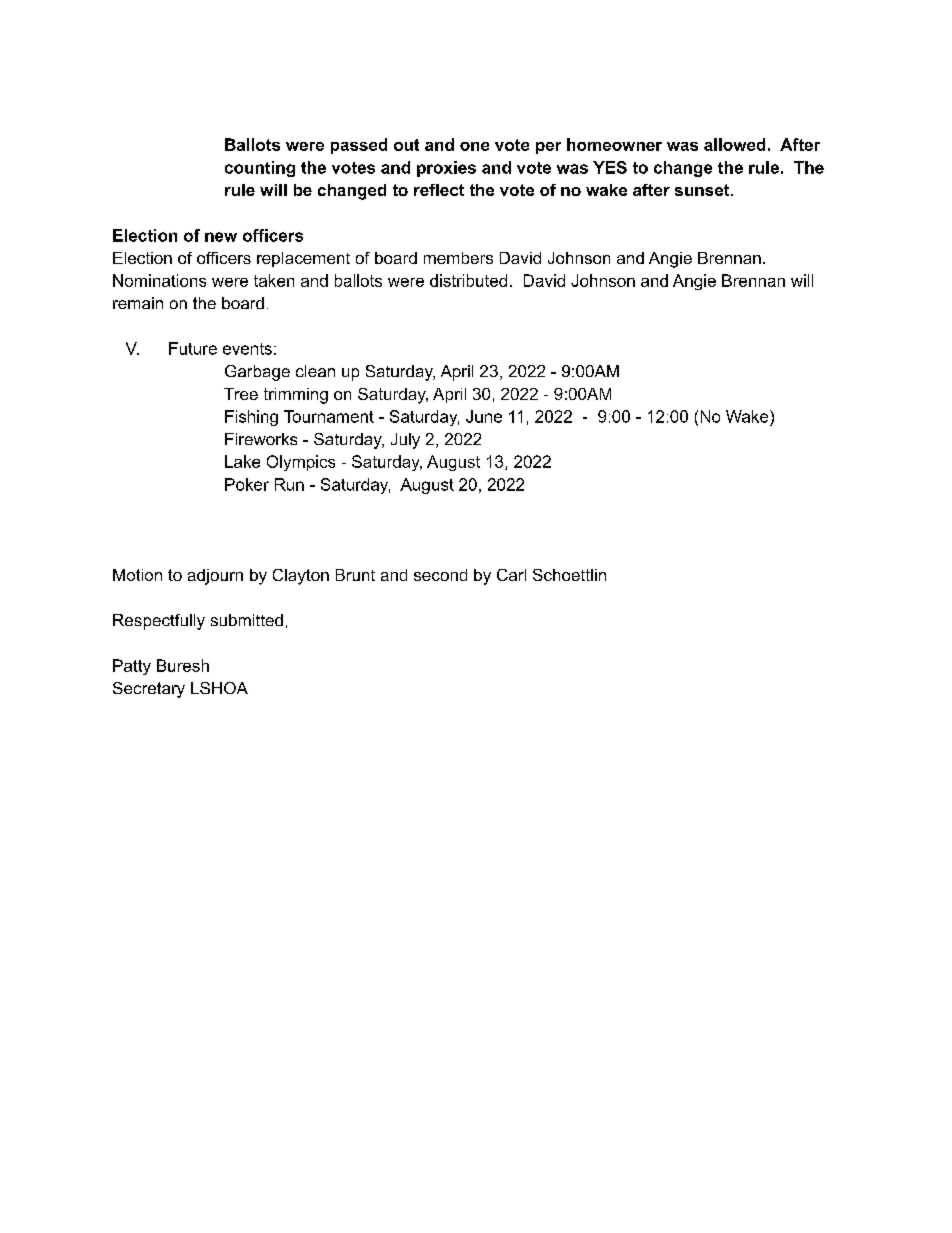 This screenshot has height=1233, width=952. What do you see at coordinates (137, 575) in the screenshot?
I see `Motion` at bounding box center [137, 575].
